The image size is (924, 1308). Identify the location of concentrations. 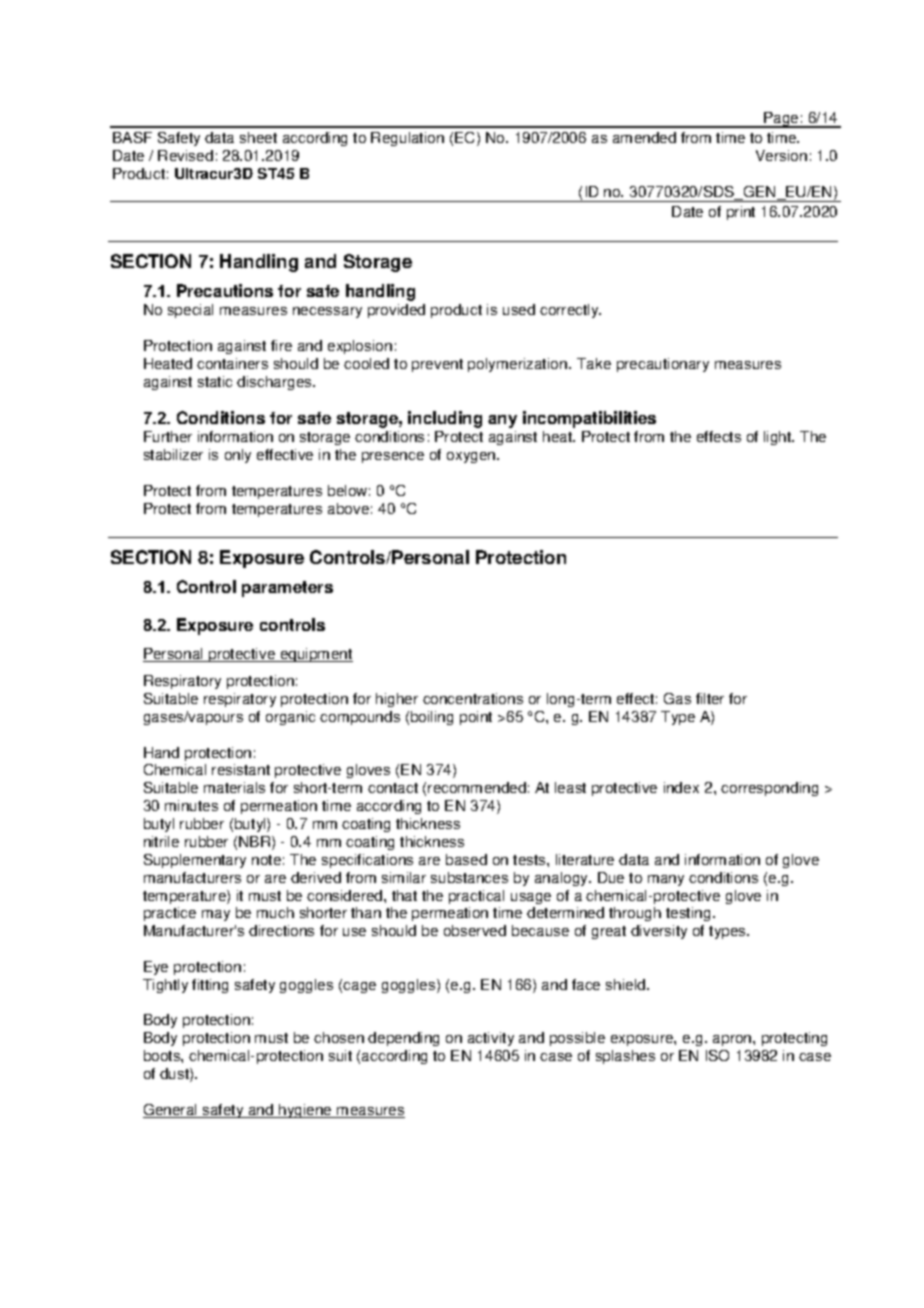
(473, 698).
